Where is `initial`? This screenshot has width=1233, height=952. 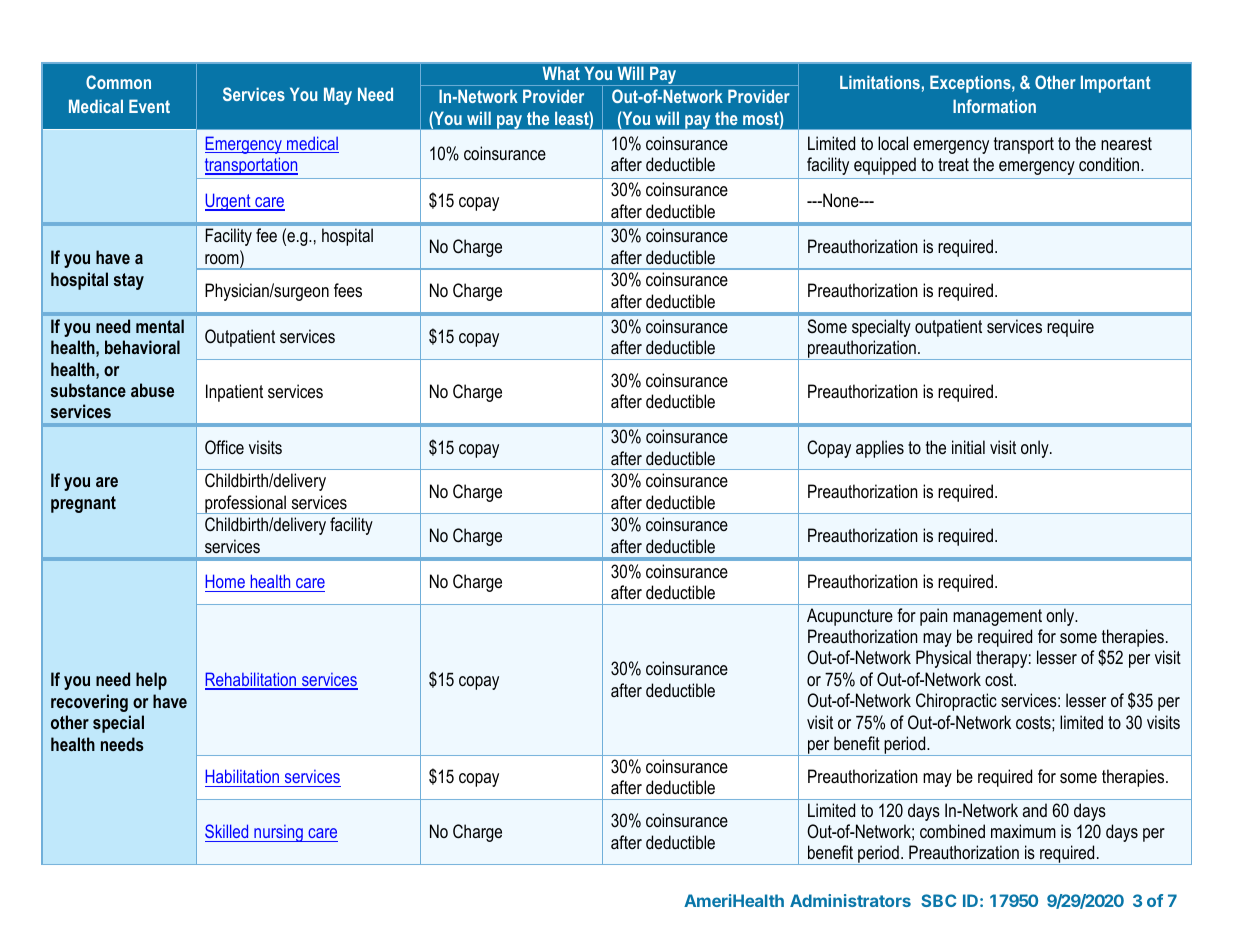
initial is located at coordinates (968, 447).
